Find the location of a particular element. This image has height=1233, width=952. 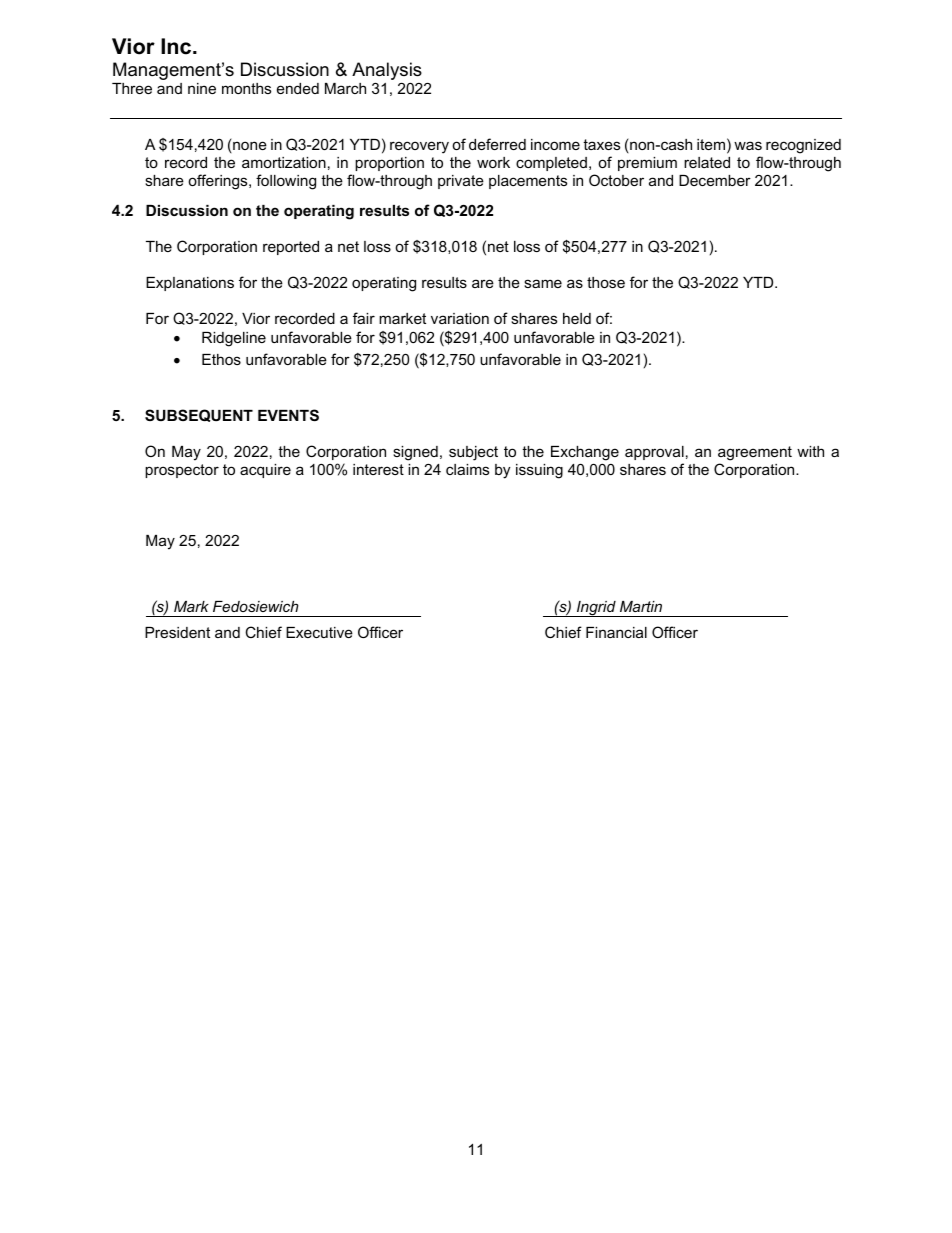

President is located at coordinates (177, 632).
